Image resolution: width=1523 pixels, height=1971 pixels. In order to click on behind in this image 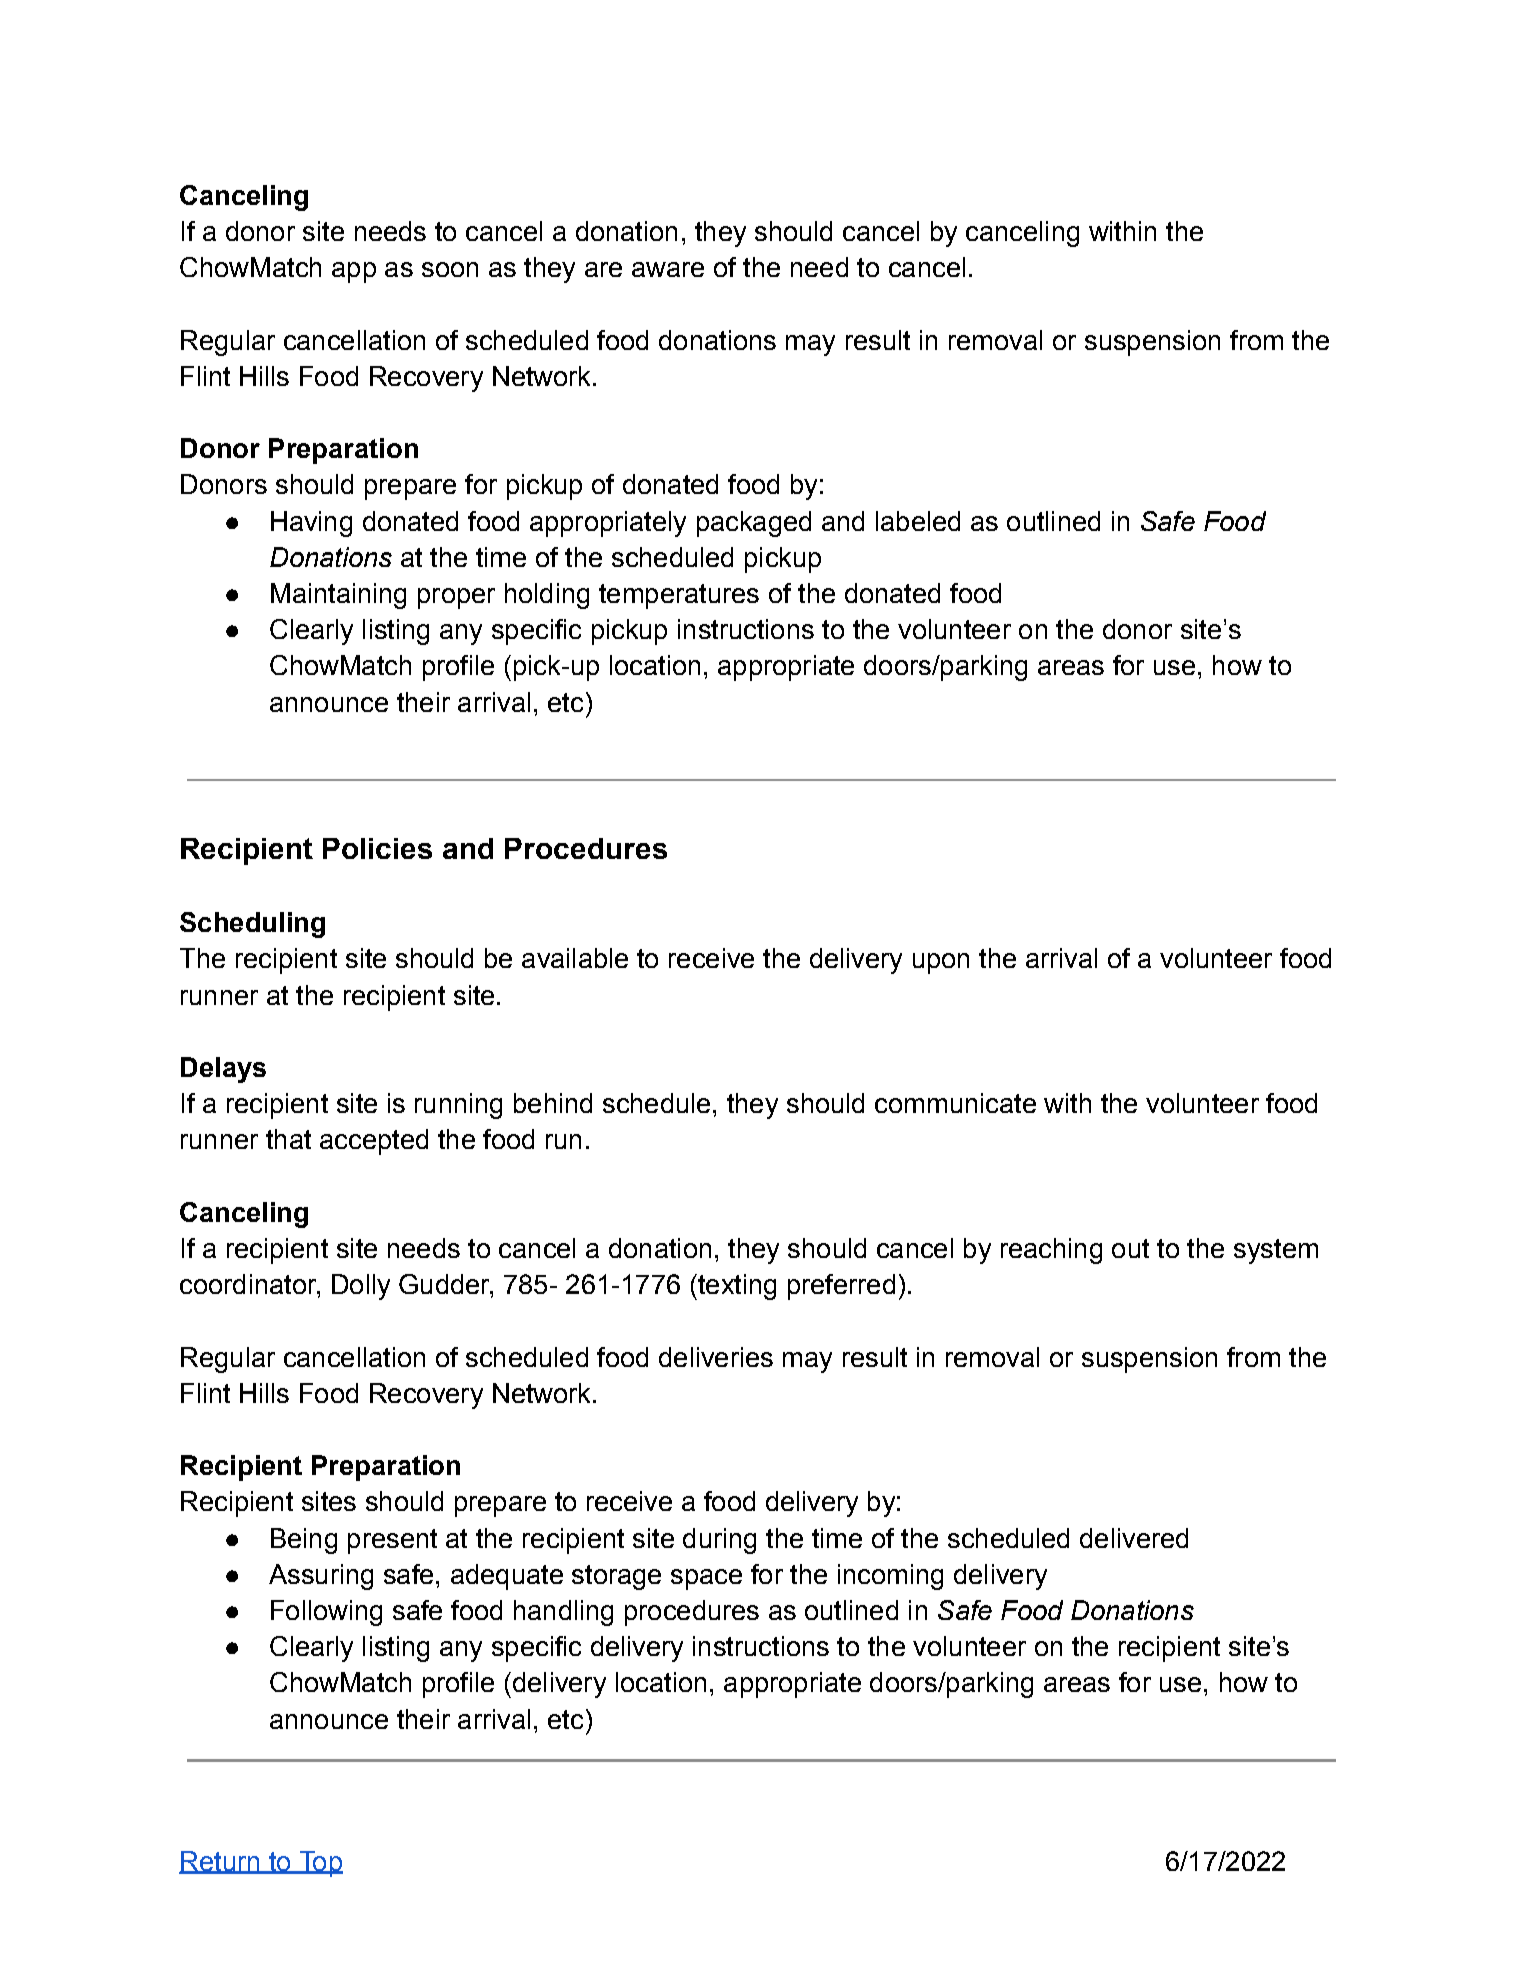, I will do `click(553, 1103)`.
